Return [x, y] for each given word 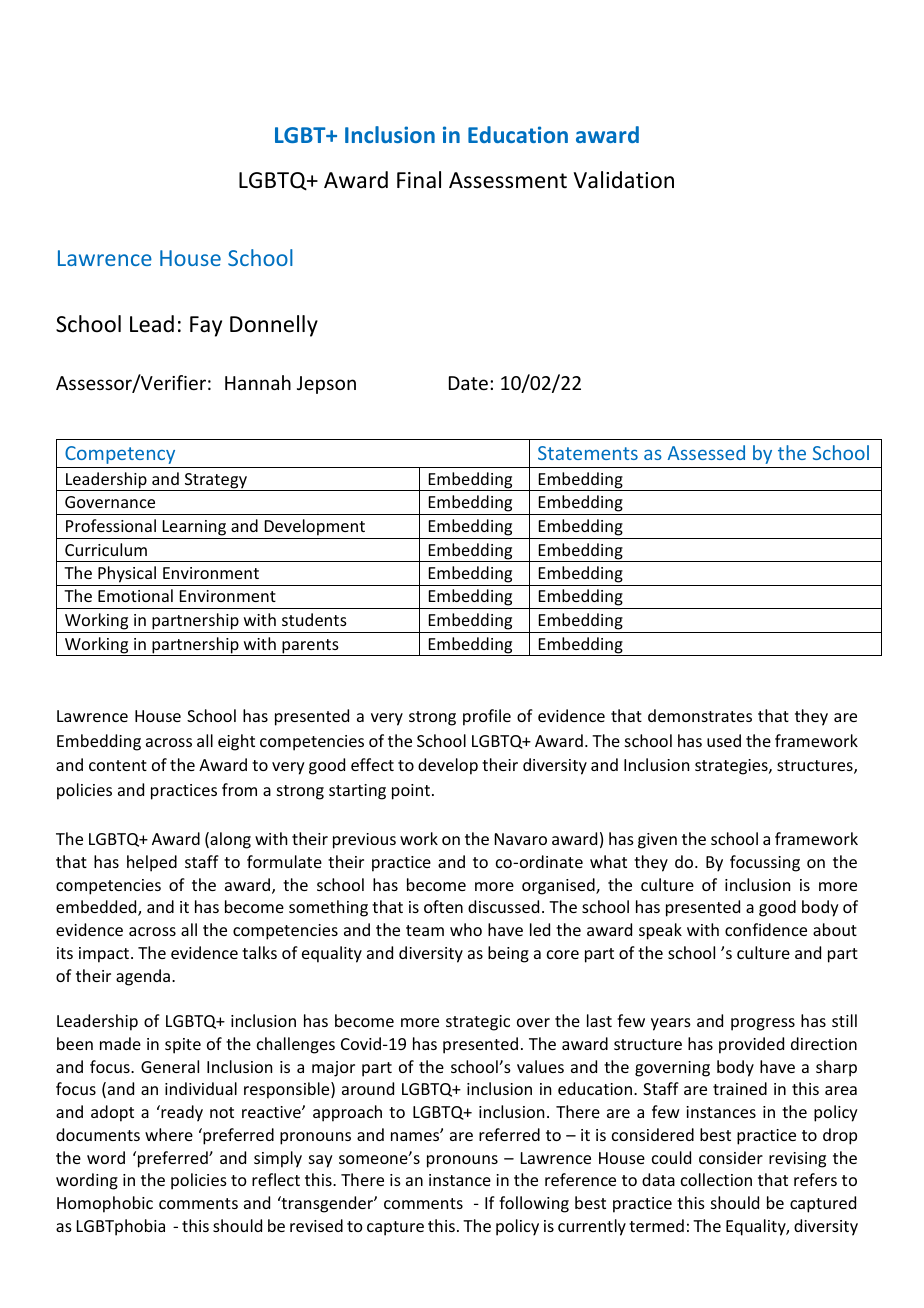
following [534, 1204]
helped [152, 863]
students [314, 619]
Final [419, 180]
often [443, 906]
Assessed [706, 452]
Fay [206, 326]
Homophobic [105, 1204]
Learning [194, 528]
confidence [766, 929]
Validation [624, 180]
